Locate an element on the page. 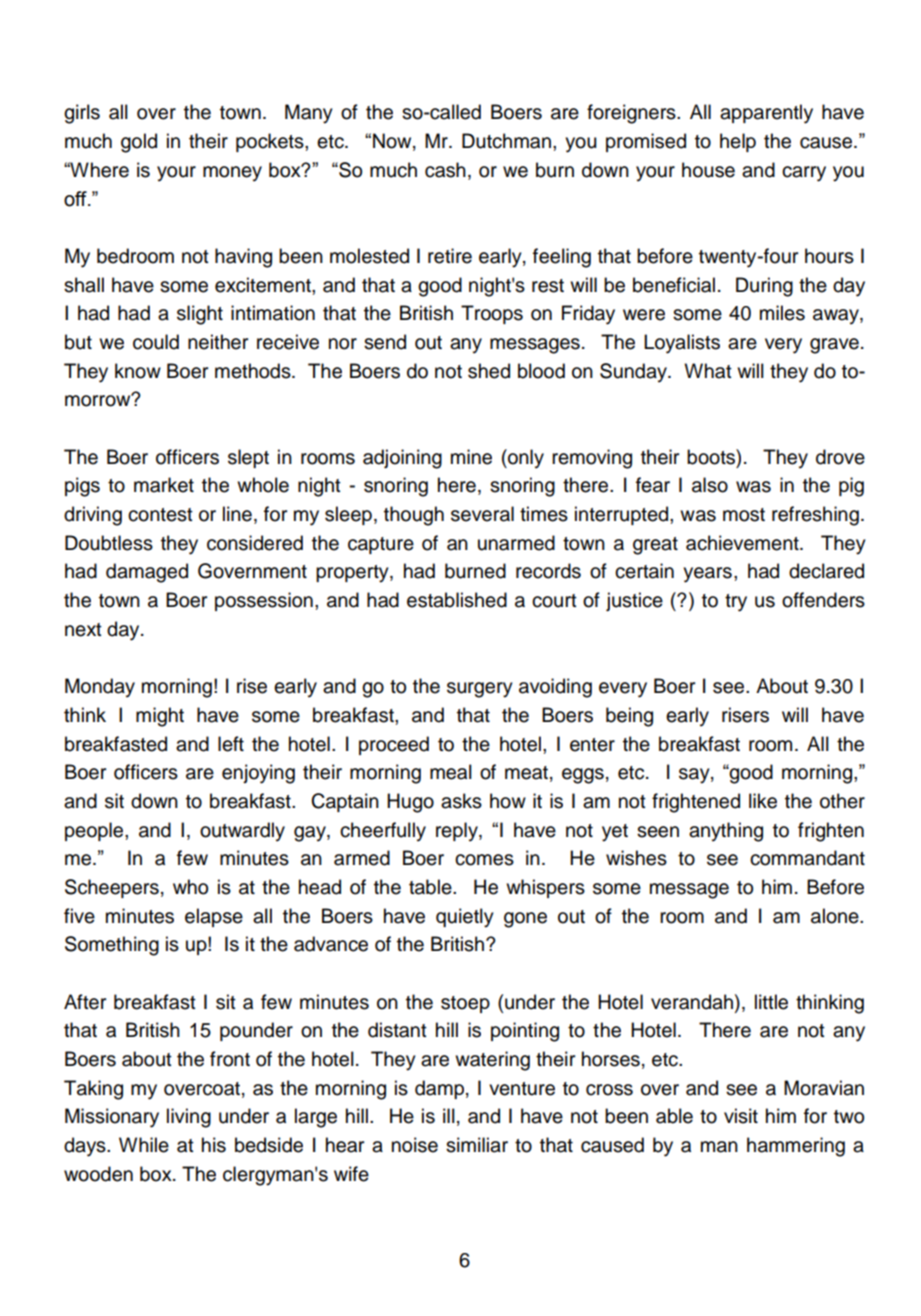 Image resolution: width=921 pixels, height=1316 pixels. While is located at coordinates (144, 1145).
